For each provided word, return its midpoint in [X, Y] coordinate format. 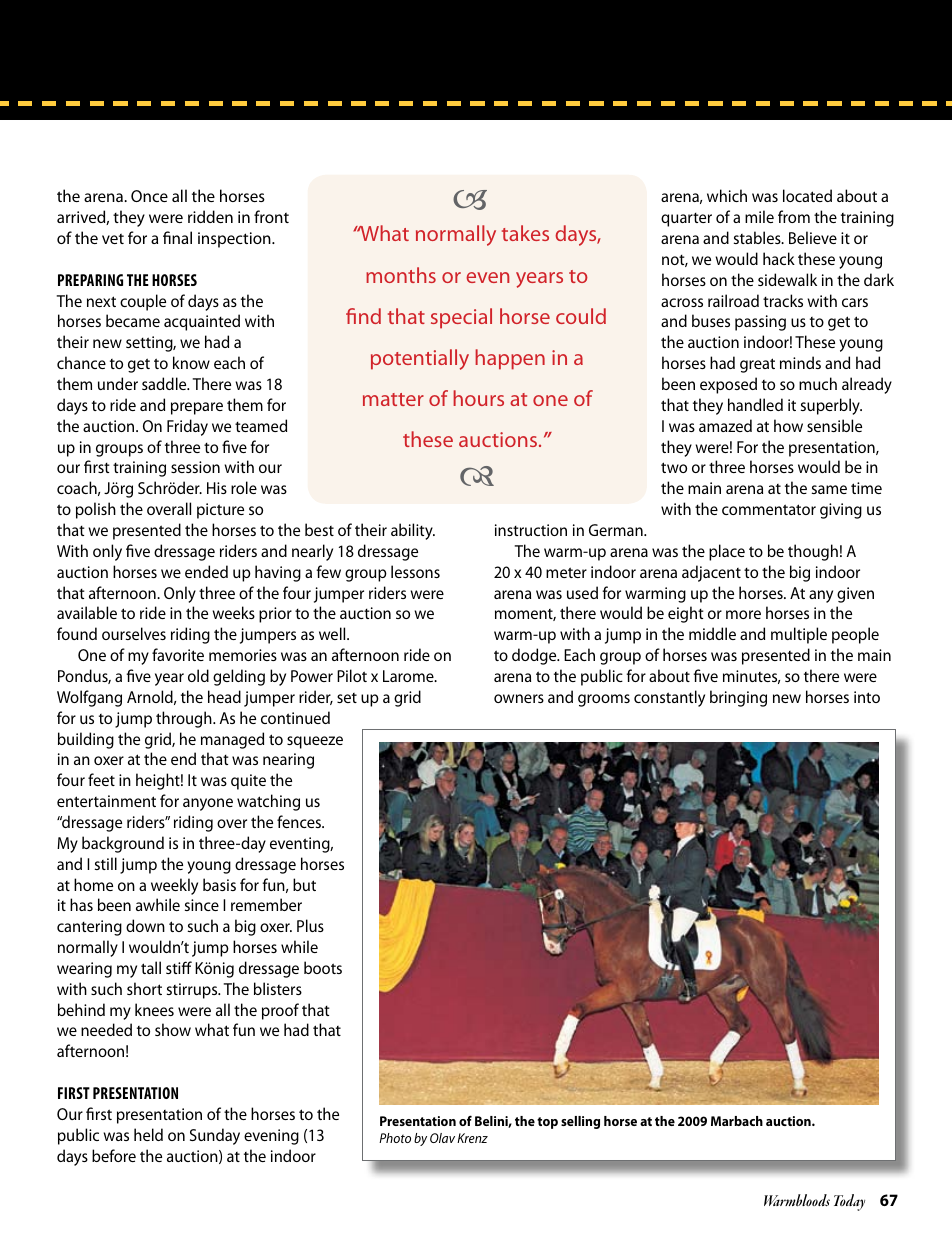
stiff [179, 967]
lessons [415, 571]
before [114, 1155]
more [743, 614]
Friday [187, 427]
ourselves [134, 633]
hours [478, 398]
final [177, 237]
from [794, 216]
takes [525, 233]
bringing [738, 698]
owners [519, 698]
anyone [208, 804]
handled [755, 404]
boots [323, 967]
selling [580, 1122]
